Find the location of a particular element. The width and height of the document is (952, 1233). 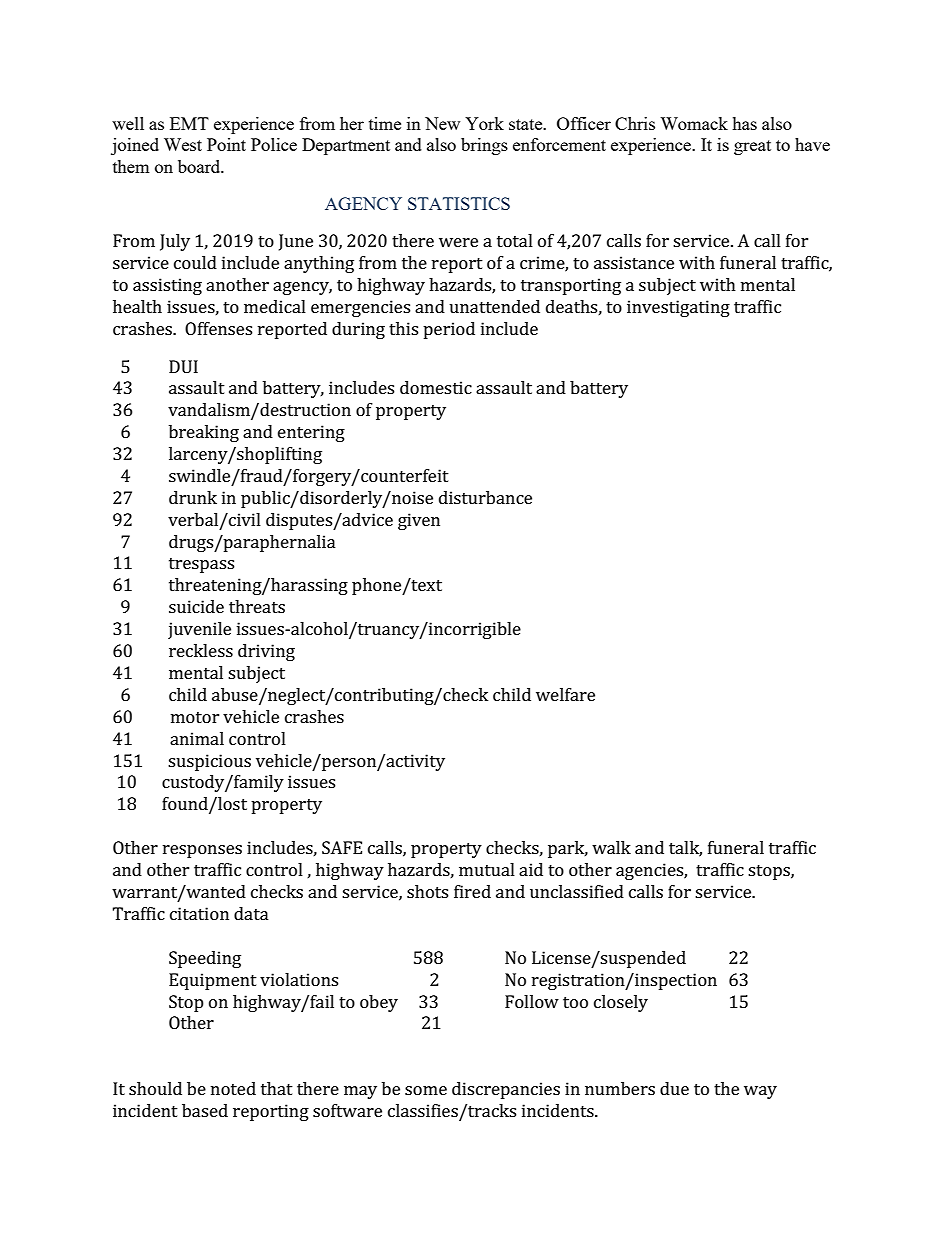

fired is located at coordinates (472, 891).
